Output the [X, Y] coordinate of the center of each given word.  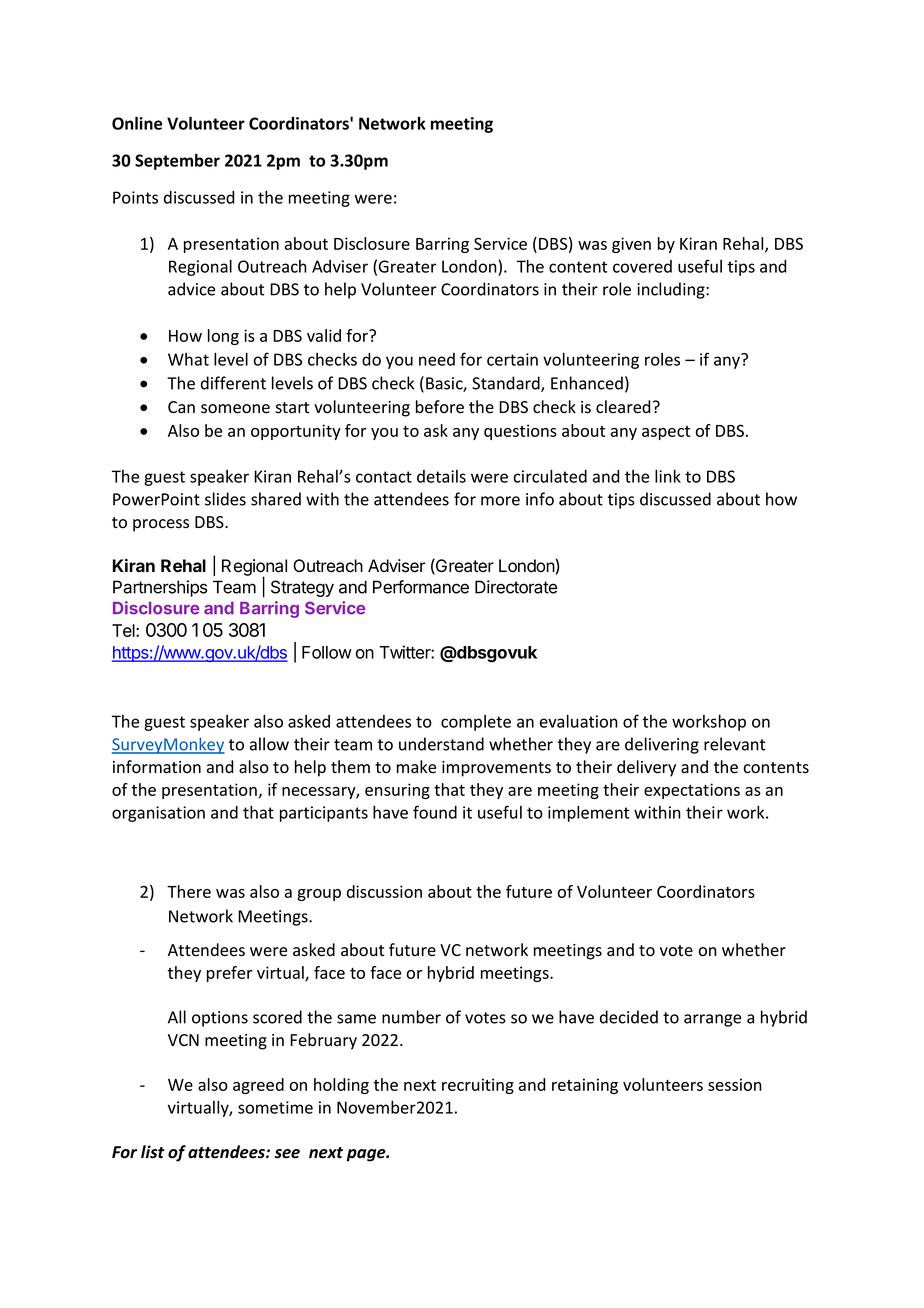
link [668, 476]
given [631, 245]
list [152, 1152]
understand [441, 744]
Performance [421, 587]
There [189, 891]
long [223, 337]
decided [629, 1017]
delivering [662, 745]
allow [269, 744]
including [672, 290]
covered [642, 266]
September [177, 161]
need [437, 359]
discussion [384, 891]
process [161, 525]
